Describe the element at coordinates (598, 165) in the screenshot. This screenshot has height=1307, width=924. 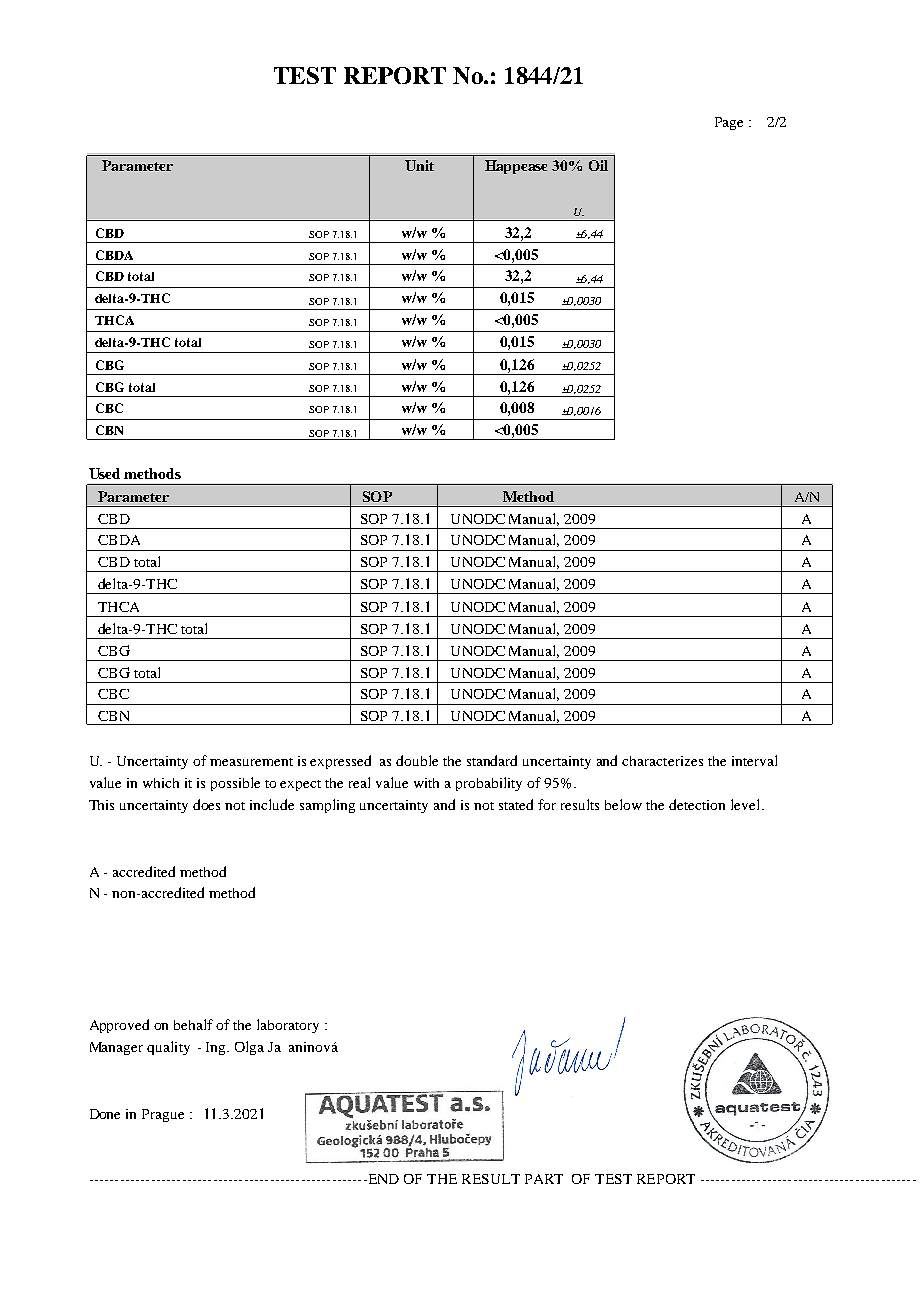
I see `Oil` at that location.
